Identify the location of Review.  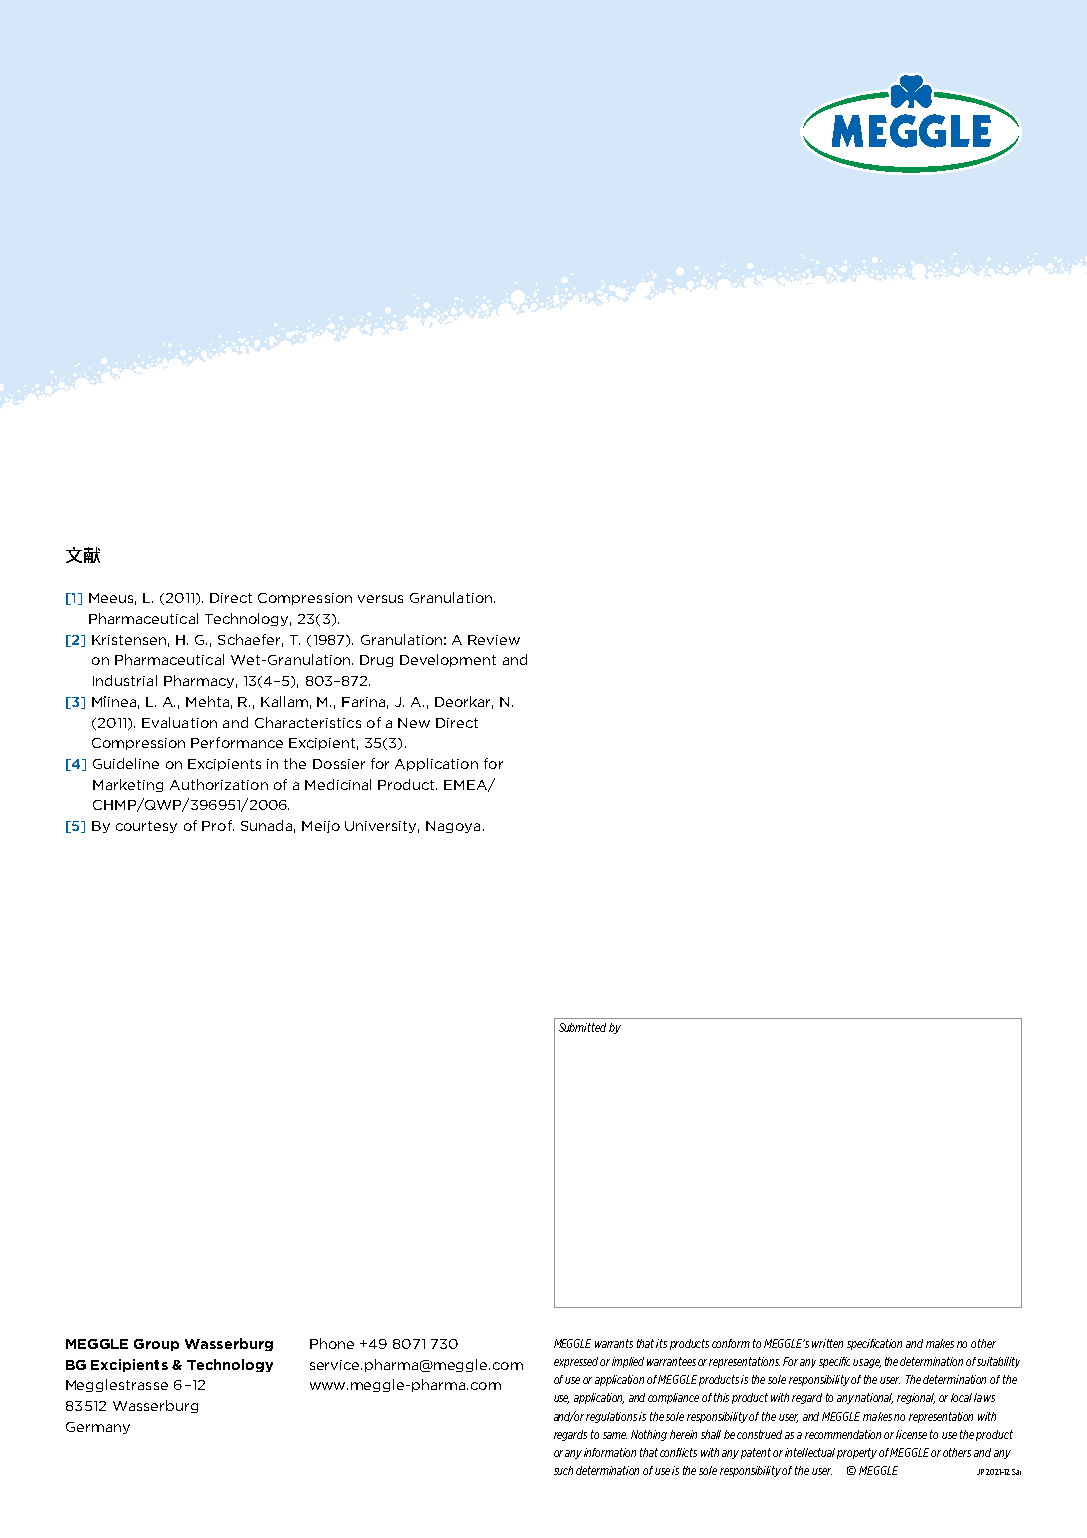
(494, 640).
